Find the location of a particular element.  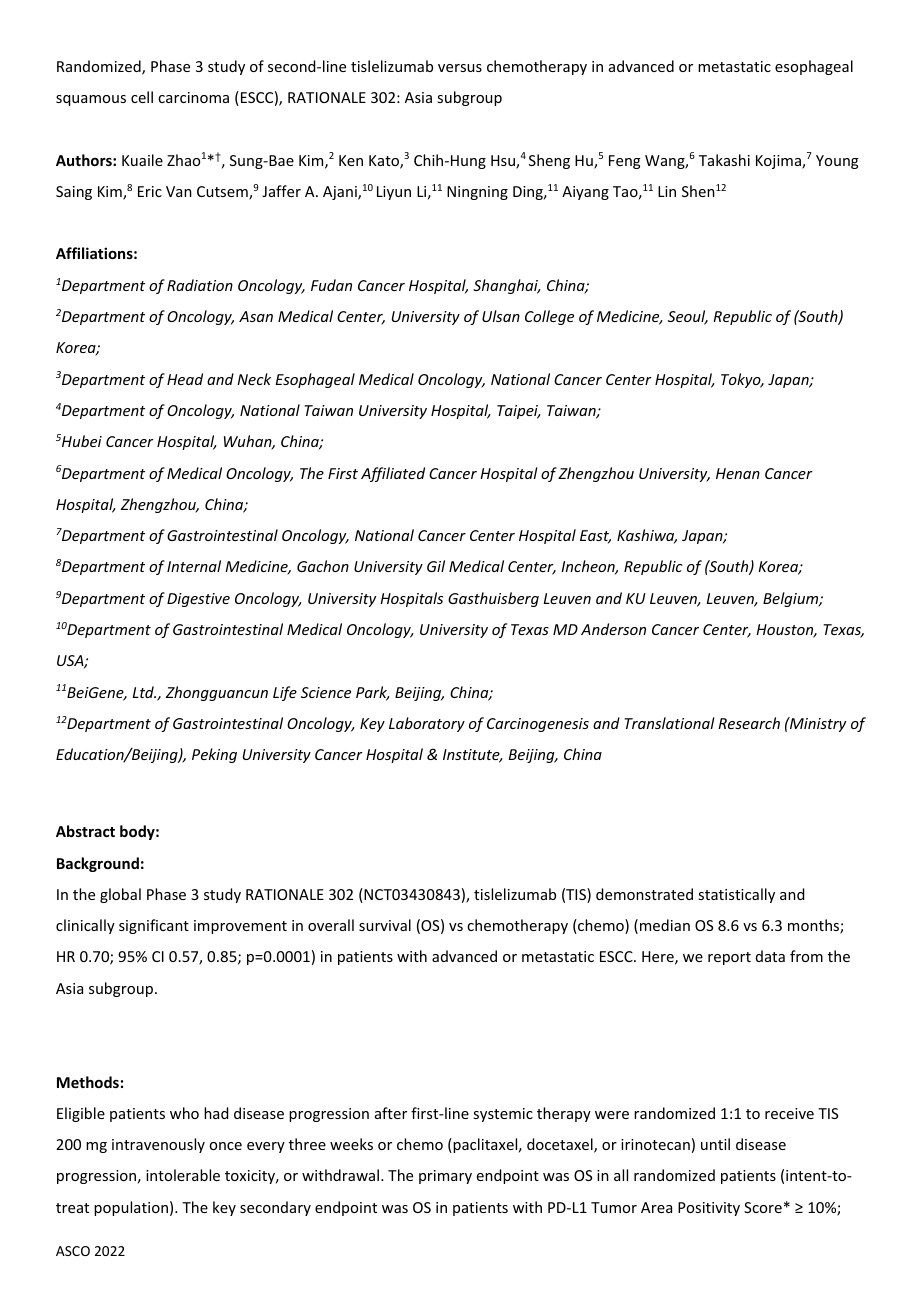

Takashi is located at coordinates (724, 160).
